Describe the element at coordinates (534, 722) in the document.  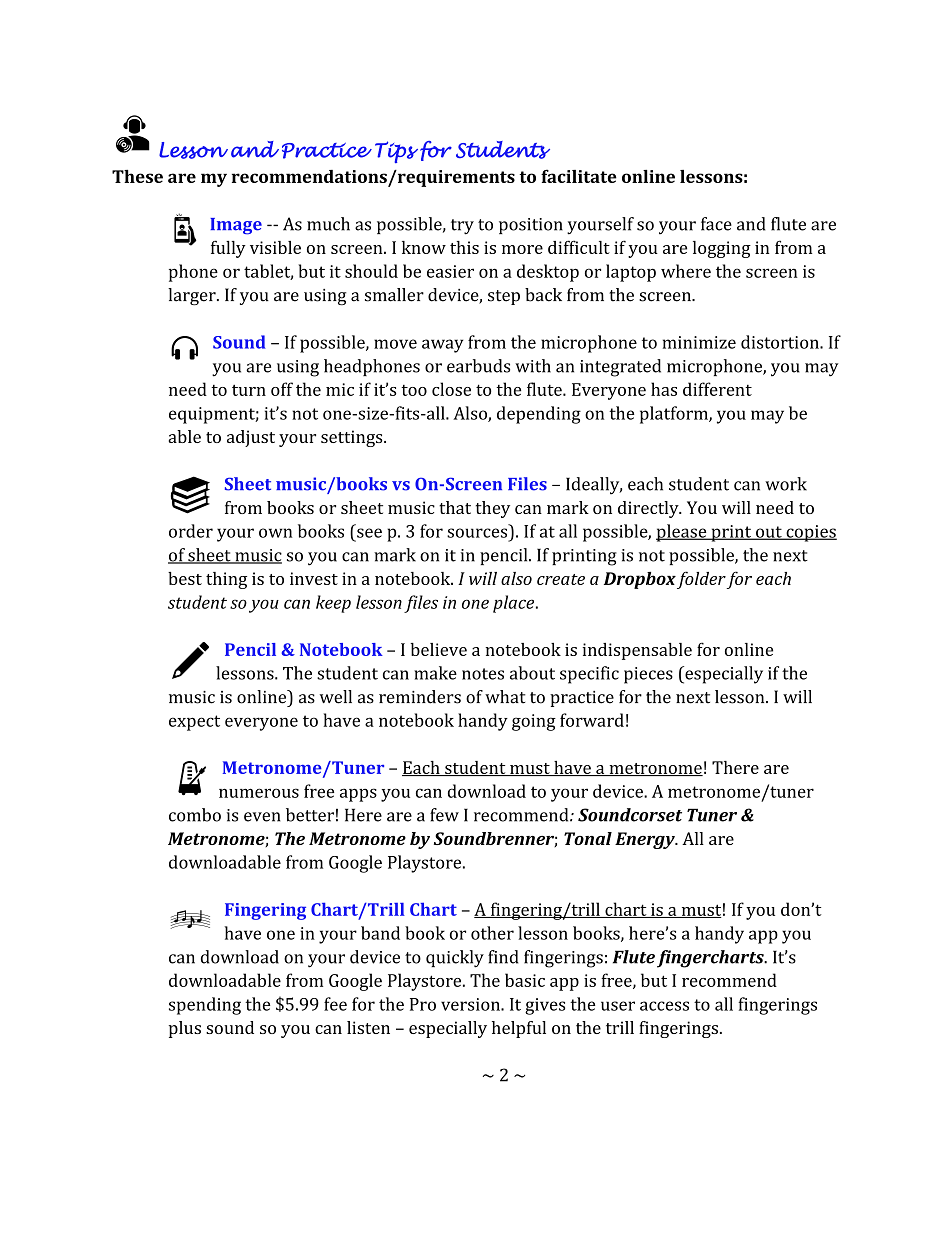
I see `going` at that location.
